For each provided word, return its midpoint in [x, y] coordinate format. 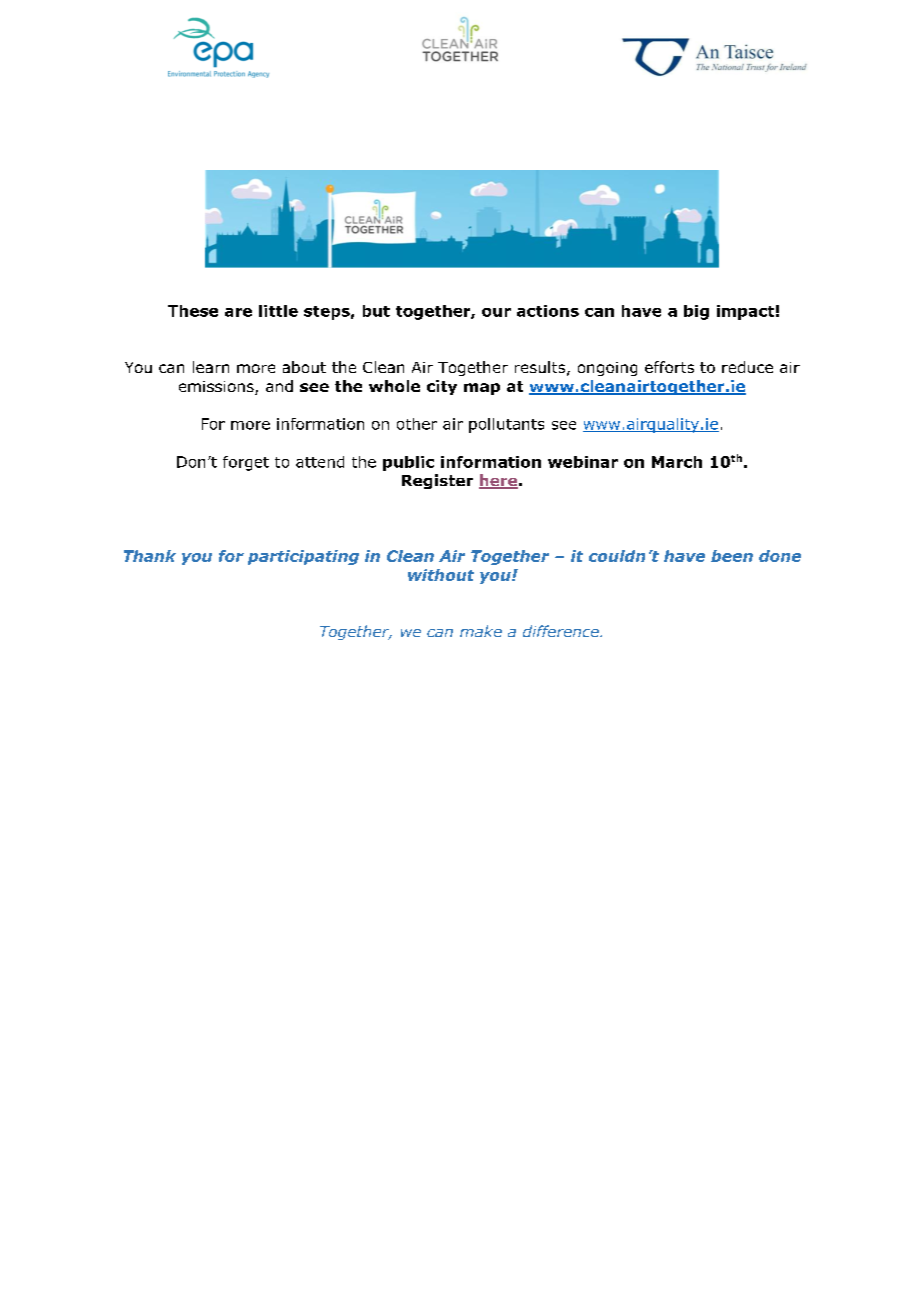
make [481, 631]
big [696, 312]
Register [437, 481]
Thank [150, 556]
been [732, 556]
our [496, 312]
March [677, 462]
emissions [217, 388]
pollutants [506, 425]
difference [562, 631]
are [238, 312]
